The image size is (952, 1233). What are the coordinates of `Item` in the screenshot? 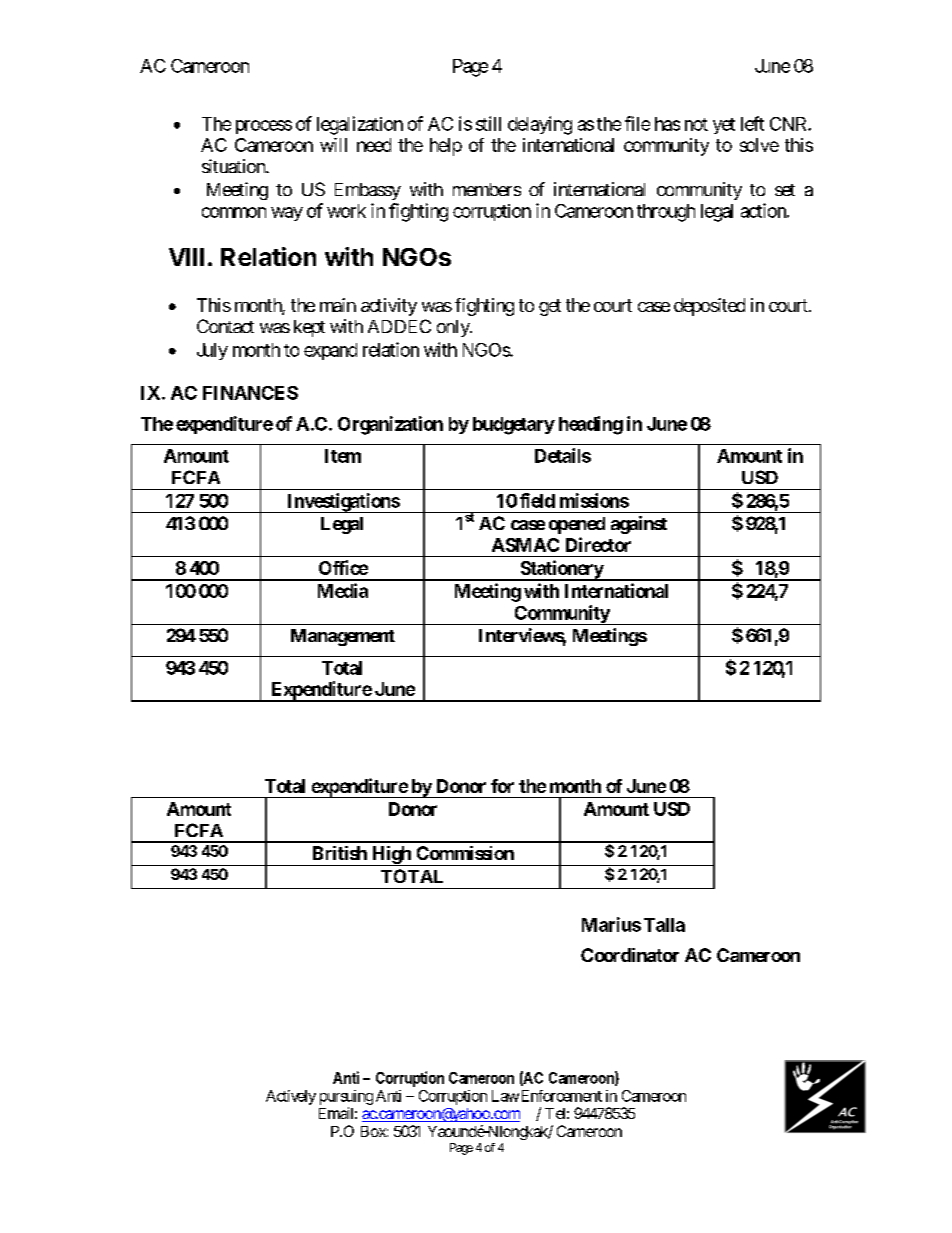 It's located at (343, 456).
